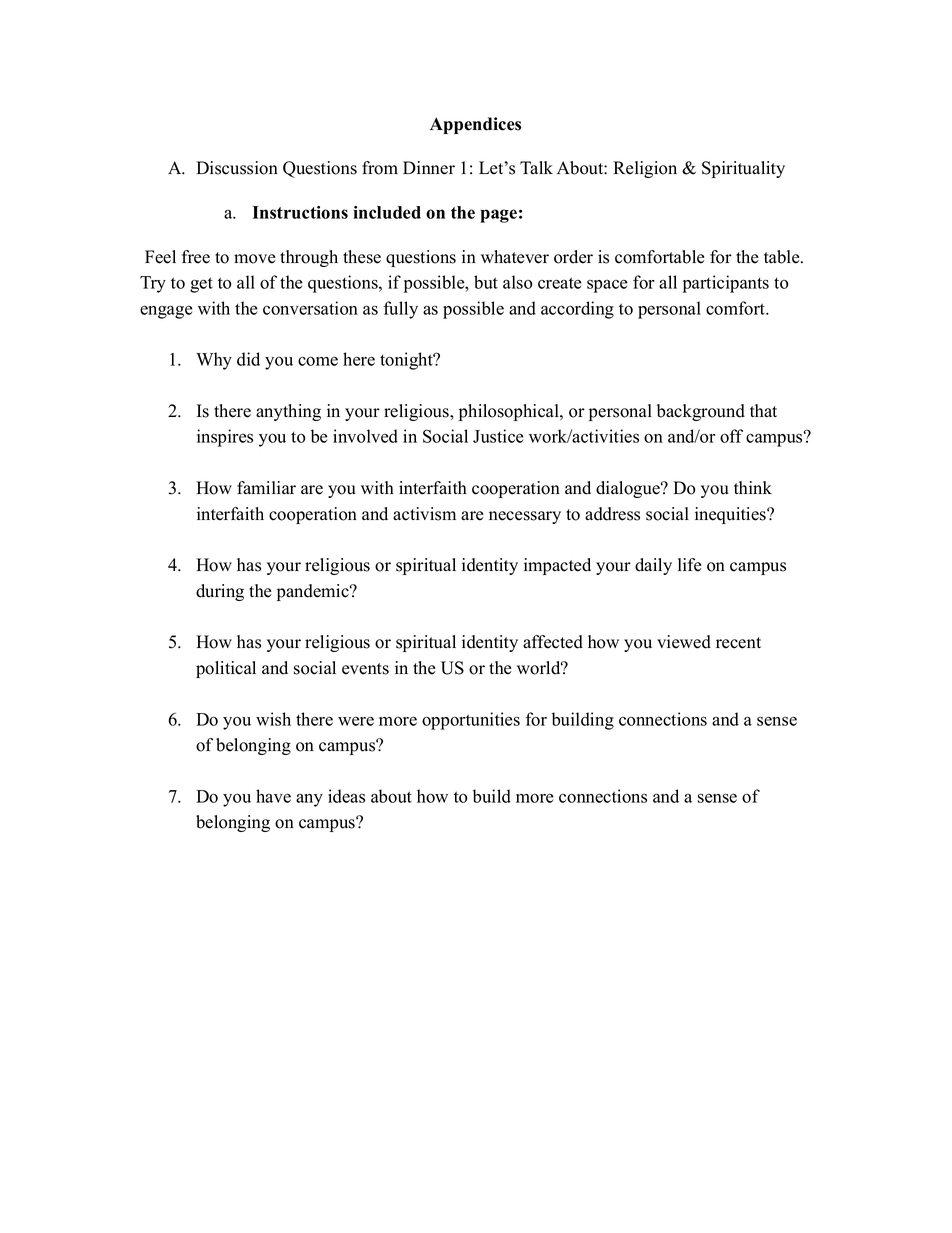 The width and height of the page is (952, 1233). Describe the element at coordinates (220, 592) in the page. I see `during` at that location.
